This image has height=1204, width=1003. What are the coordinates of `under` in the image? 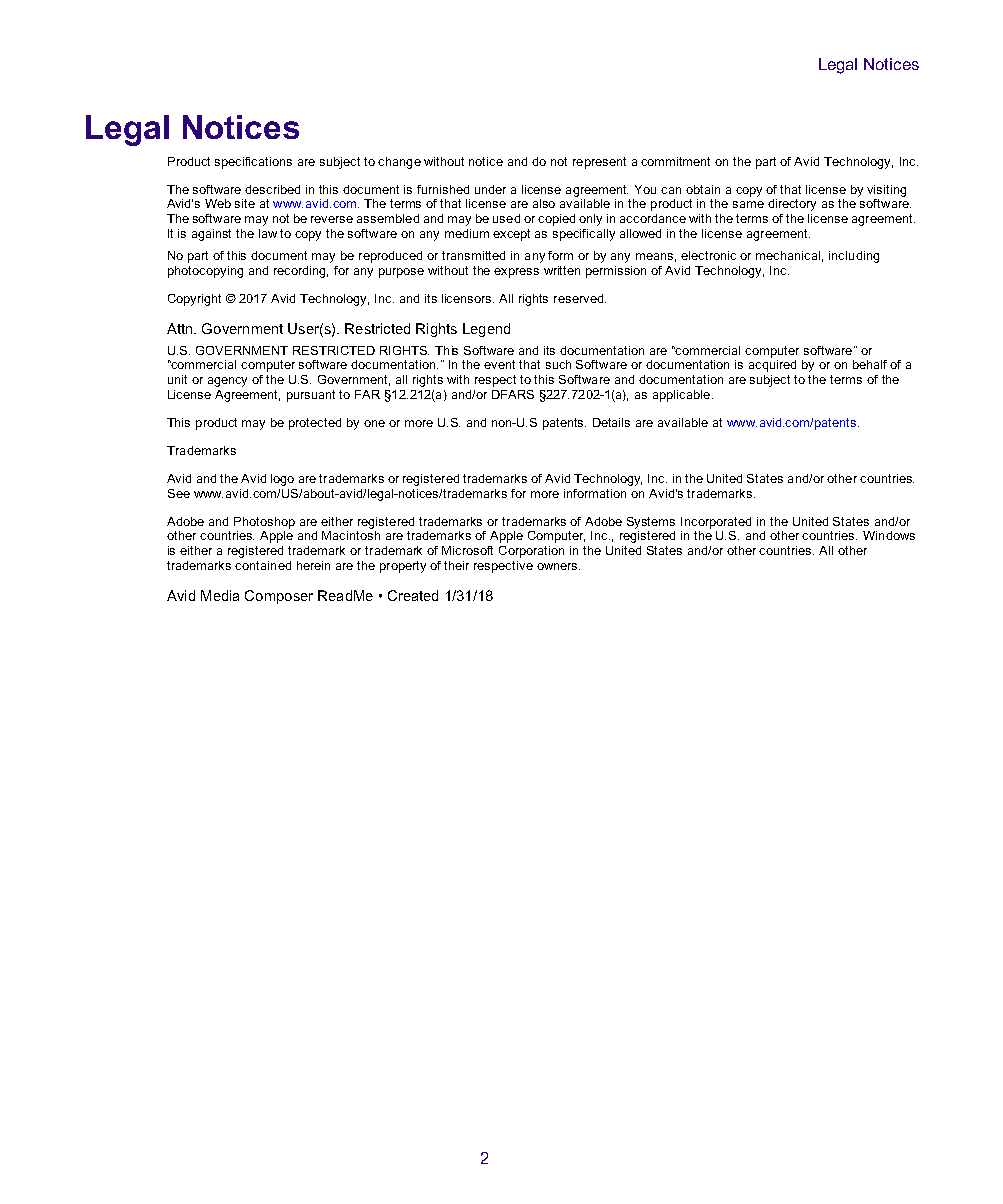 It's located at (490, 189).
